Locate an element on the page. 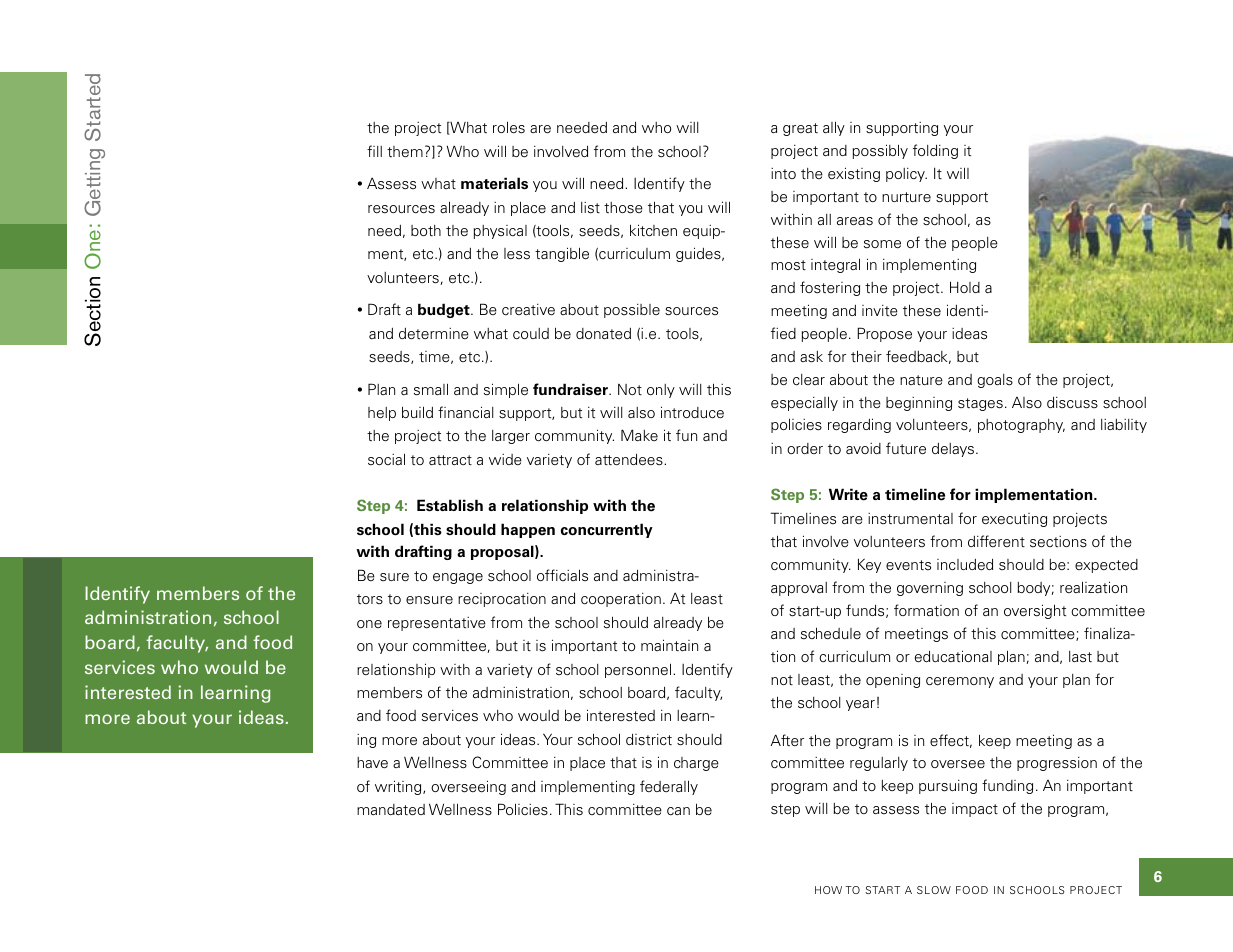 The height and width of the document is (952, 1233). executing is located at coordinates (1014, 520).
